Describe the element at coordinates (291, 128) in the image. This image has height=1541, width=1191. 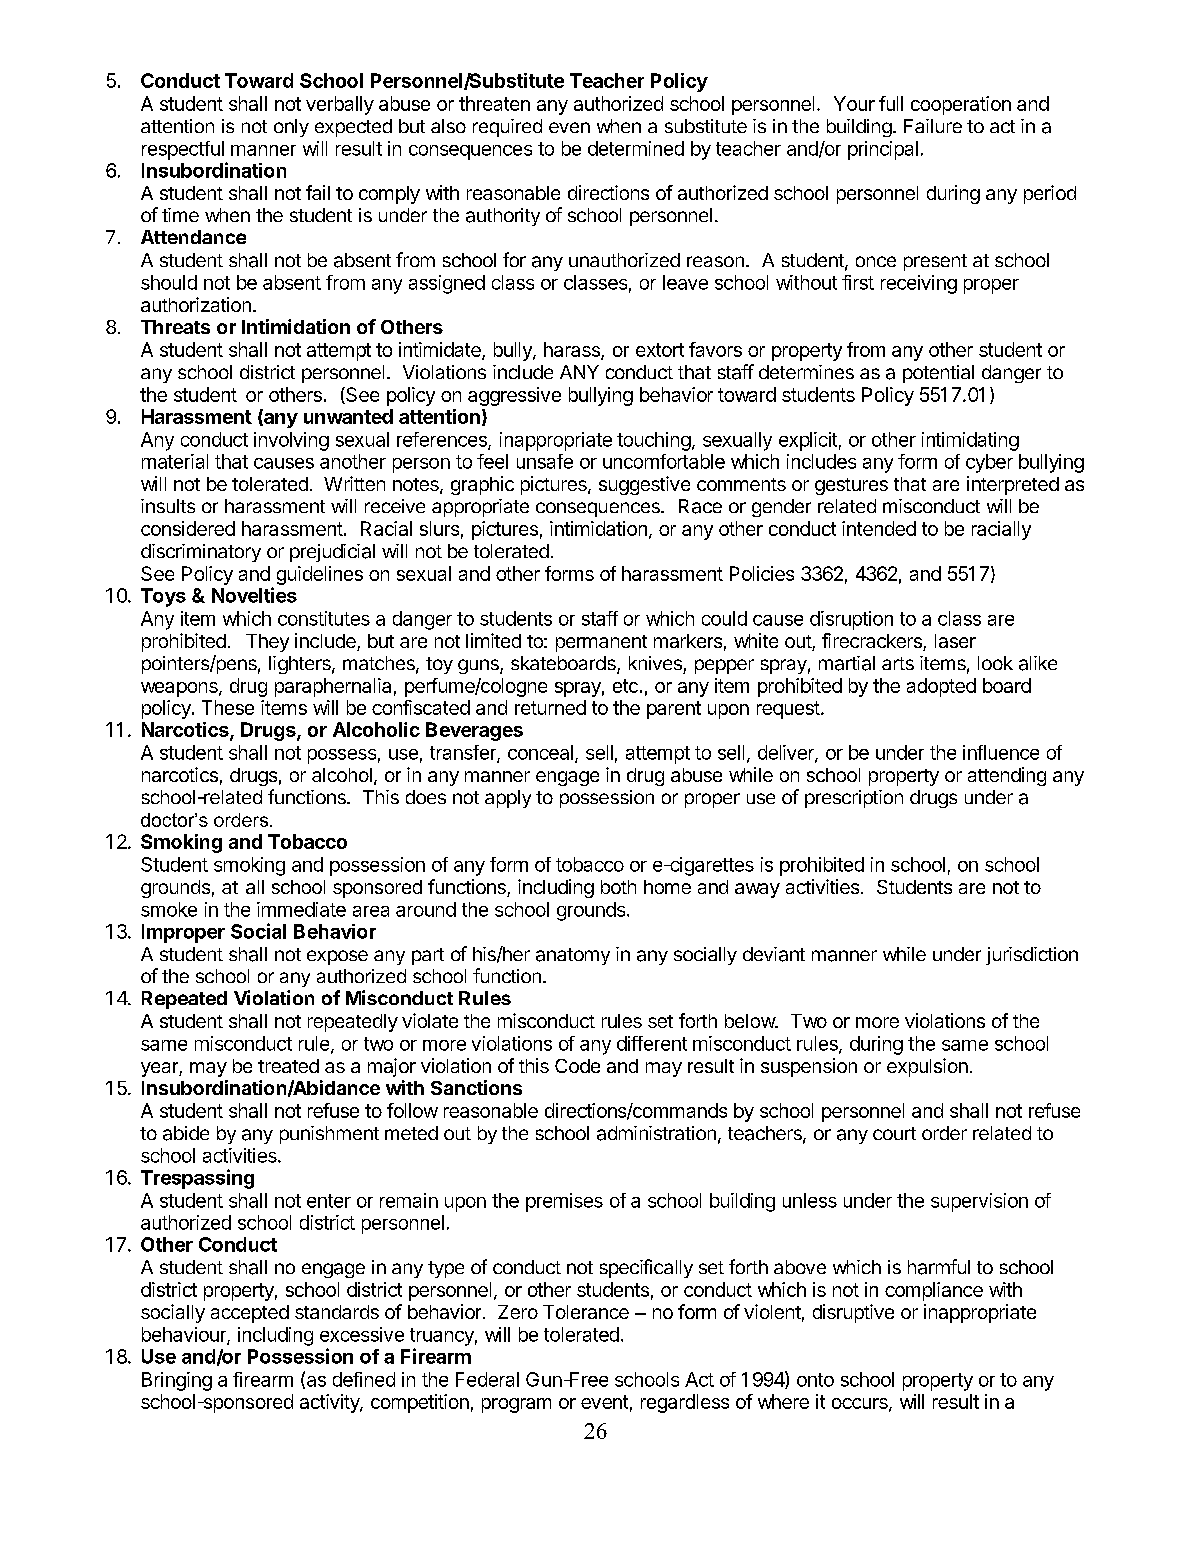
I see `only` at that location.
